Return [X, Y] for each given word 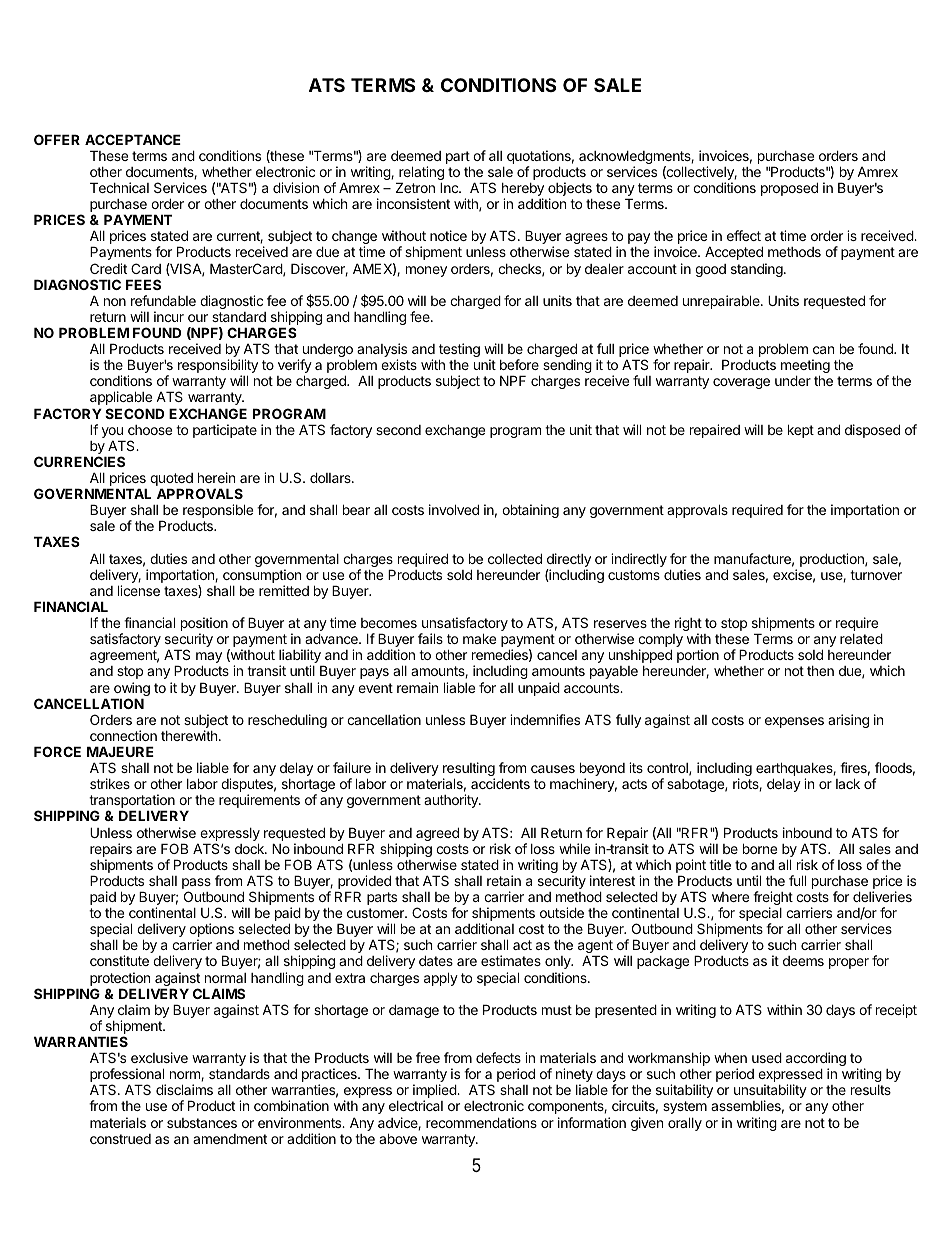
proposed [789, 189]
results [871, 1090]
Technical [119, 187]
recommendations [481, 1122]
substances [202, 1123]
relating [420, 174]
